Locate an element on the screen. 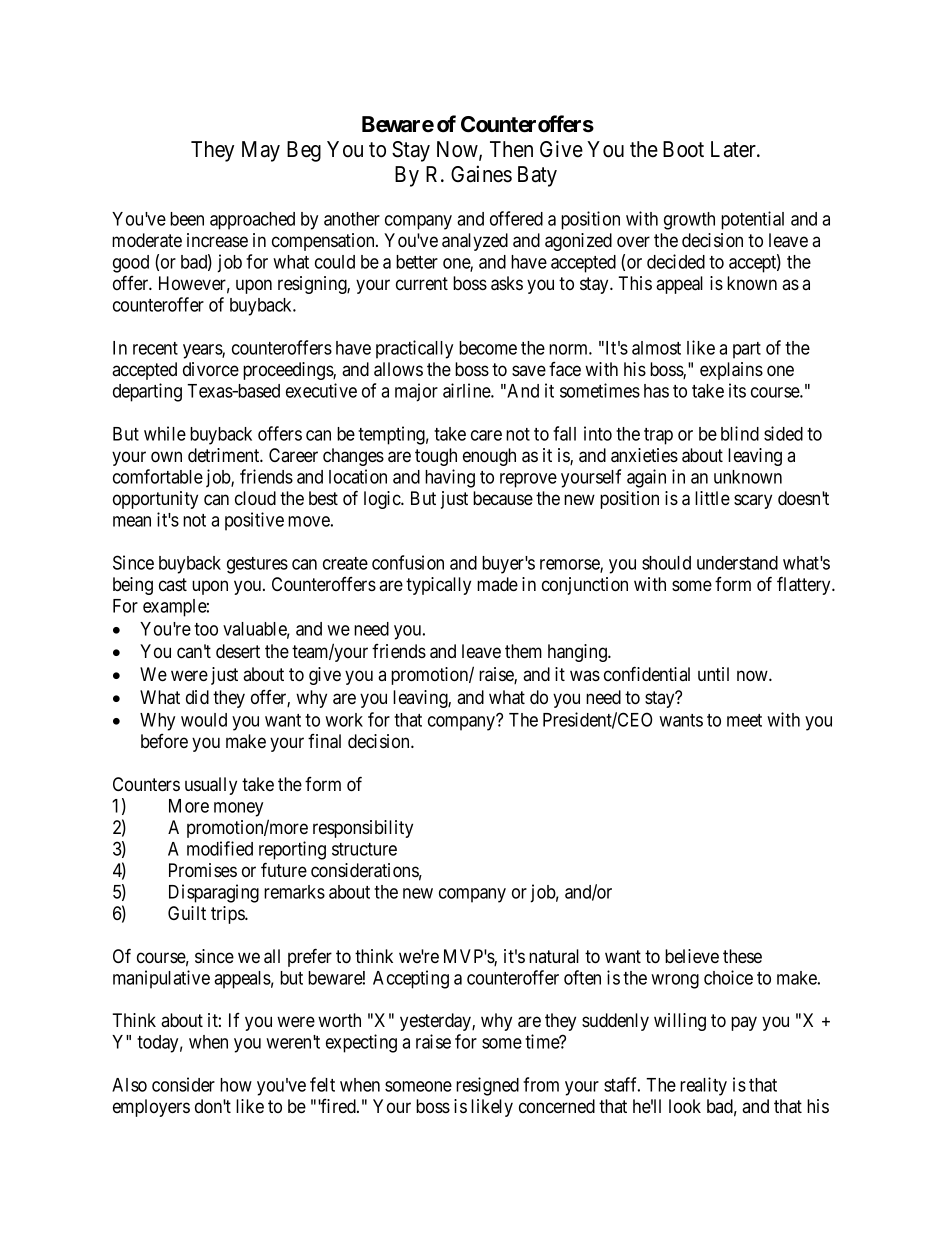 This screenshot has height=1233, width=952. Gaines is located at coordinates (481, 174).
